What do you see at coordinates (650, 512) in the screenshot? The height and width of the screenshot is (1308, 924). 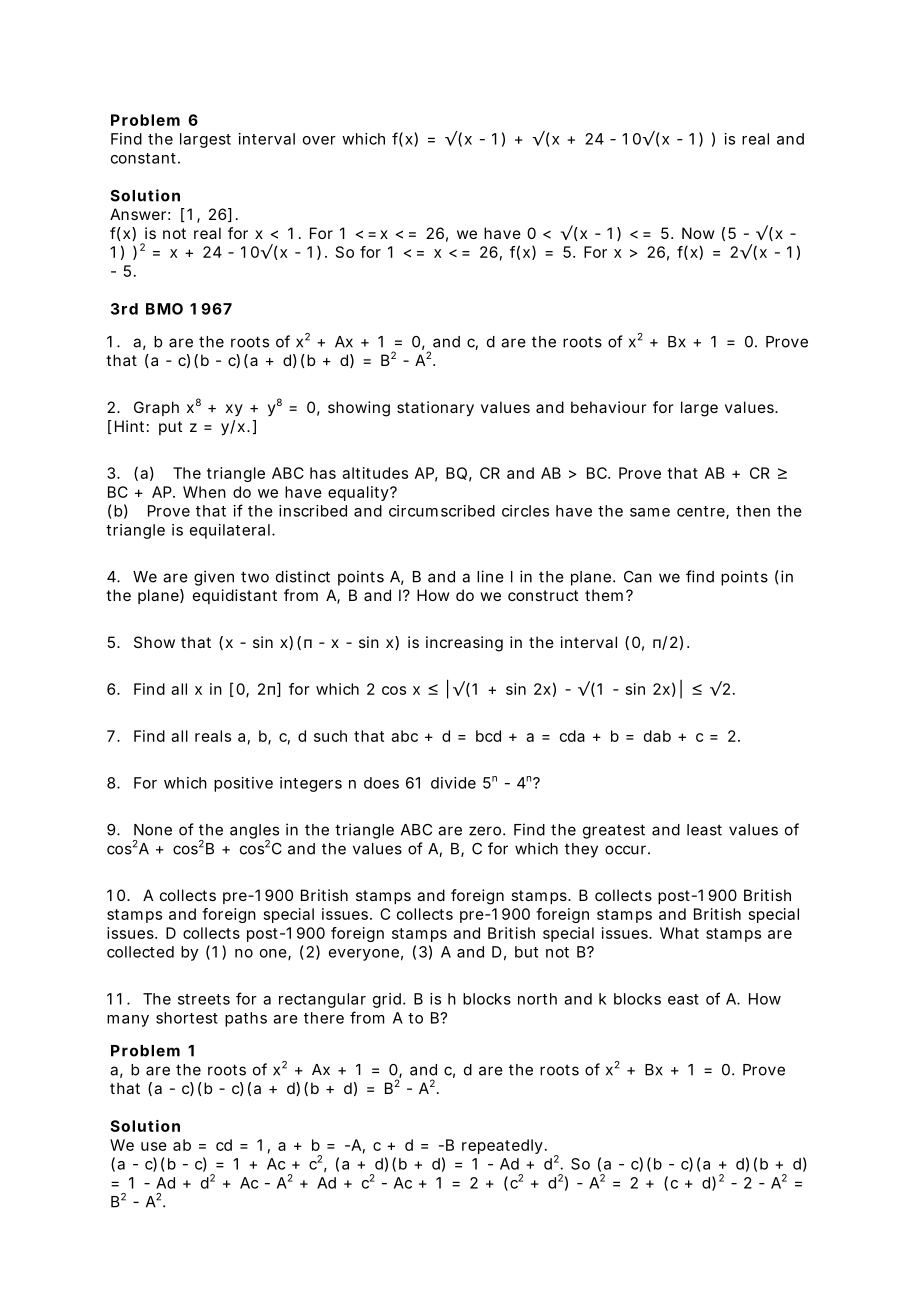 I see `same` at bounding box center [650, 512].
